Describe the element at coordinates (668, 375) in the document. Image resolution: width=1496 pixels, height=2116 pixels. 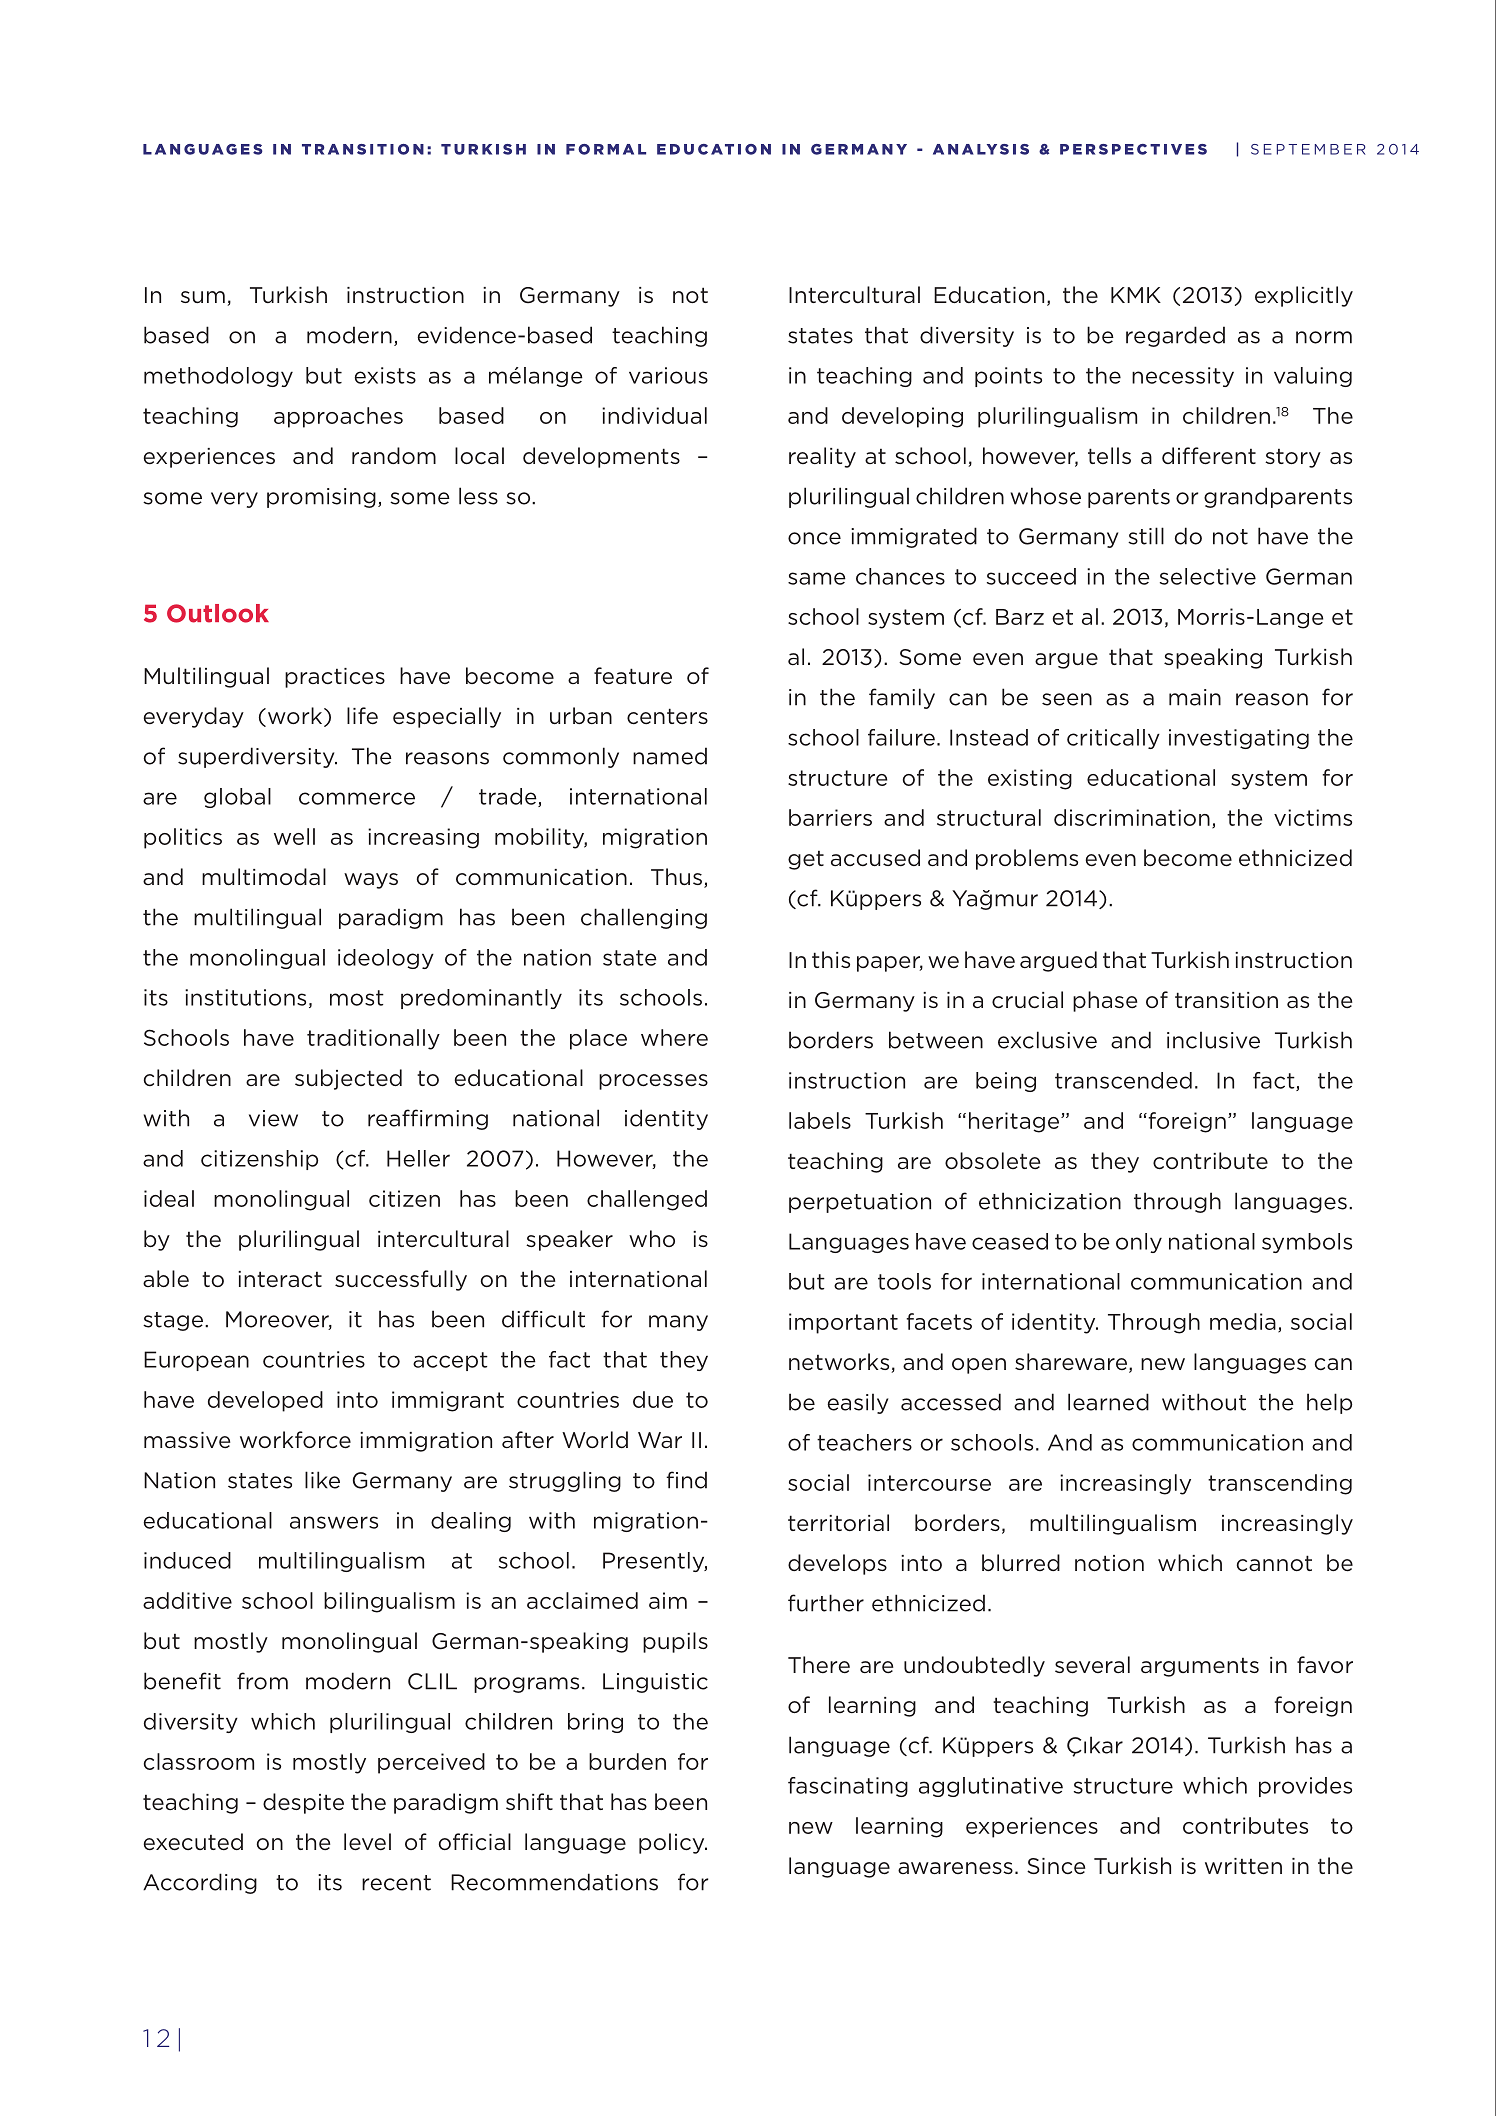
I see `various` at that location.
